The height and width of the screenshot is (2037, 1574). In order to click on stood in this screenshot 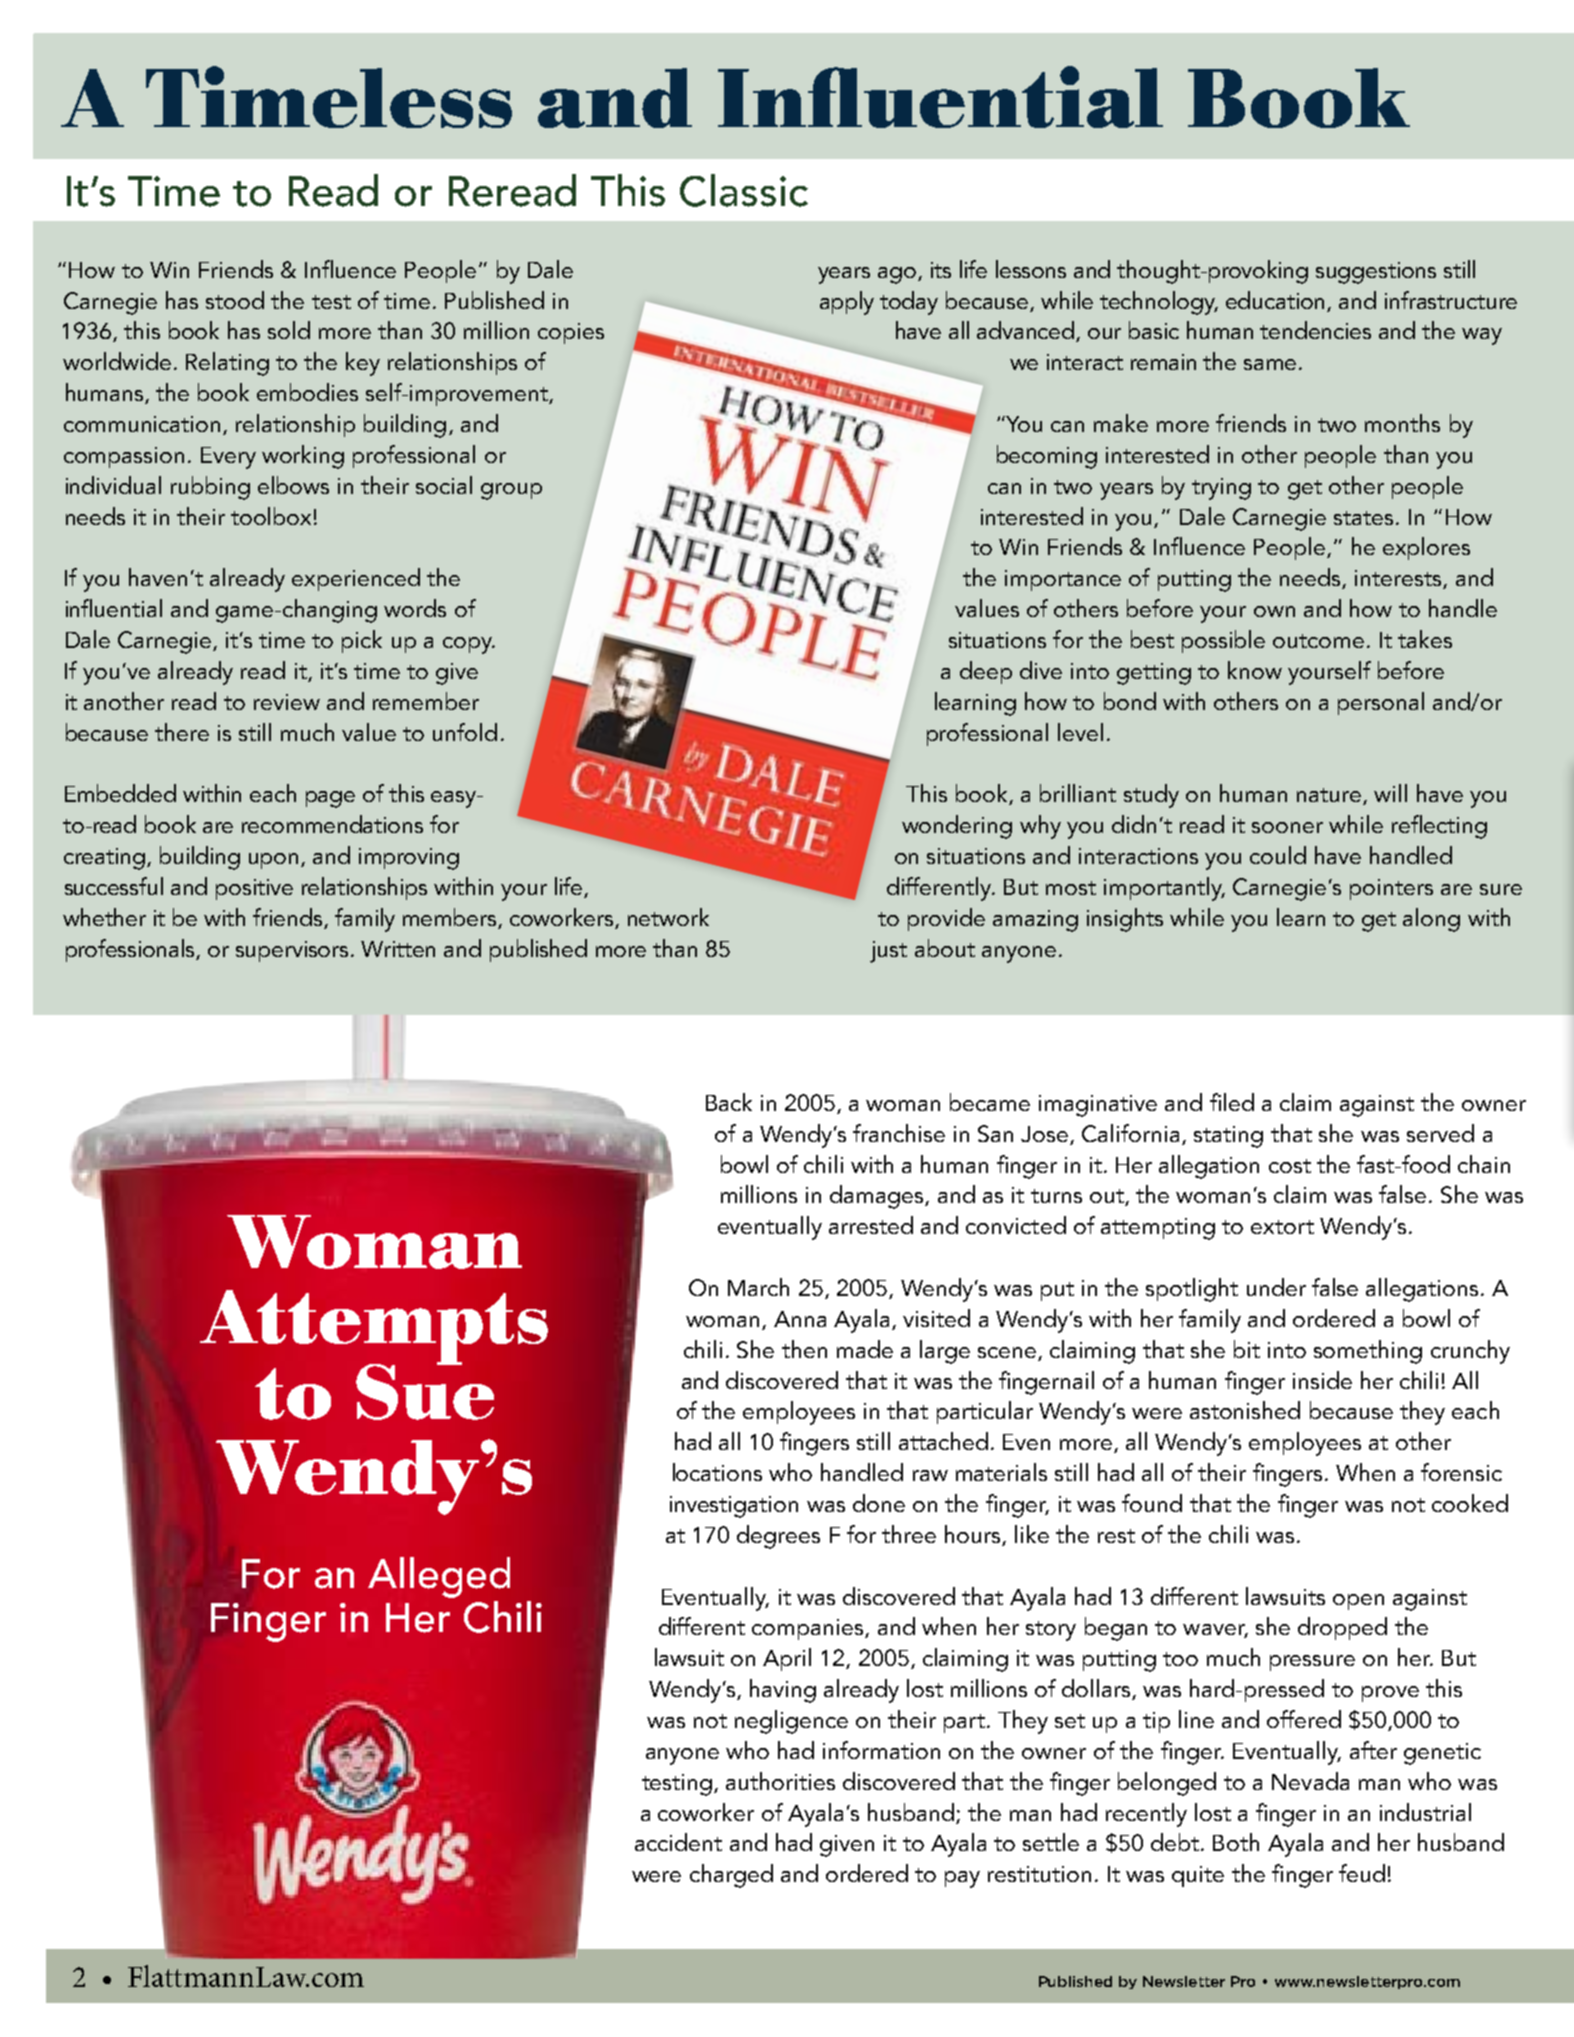, I will do `click(235, 300)`.
